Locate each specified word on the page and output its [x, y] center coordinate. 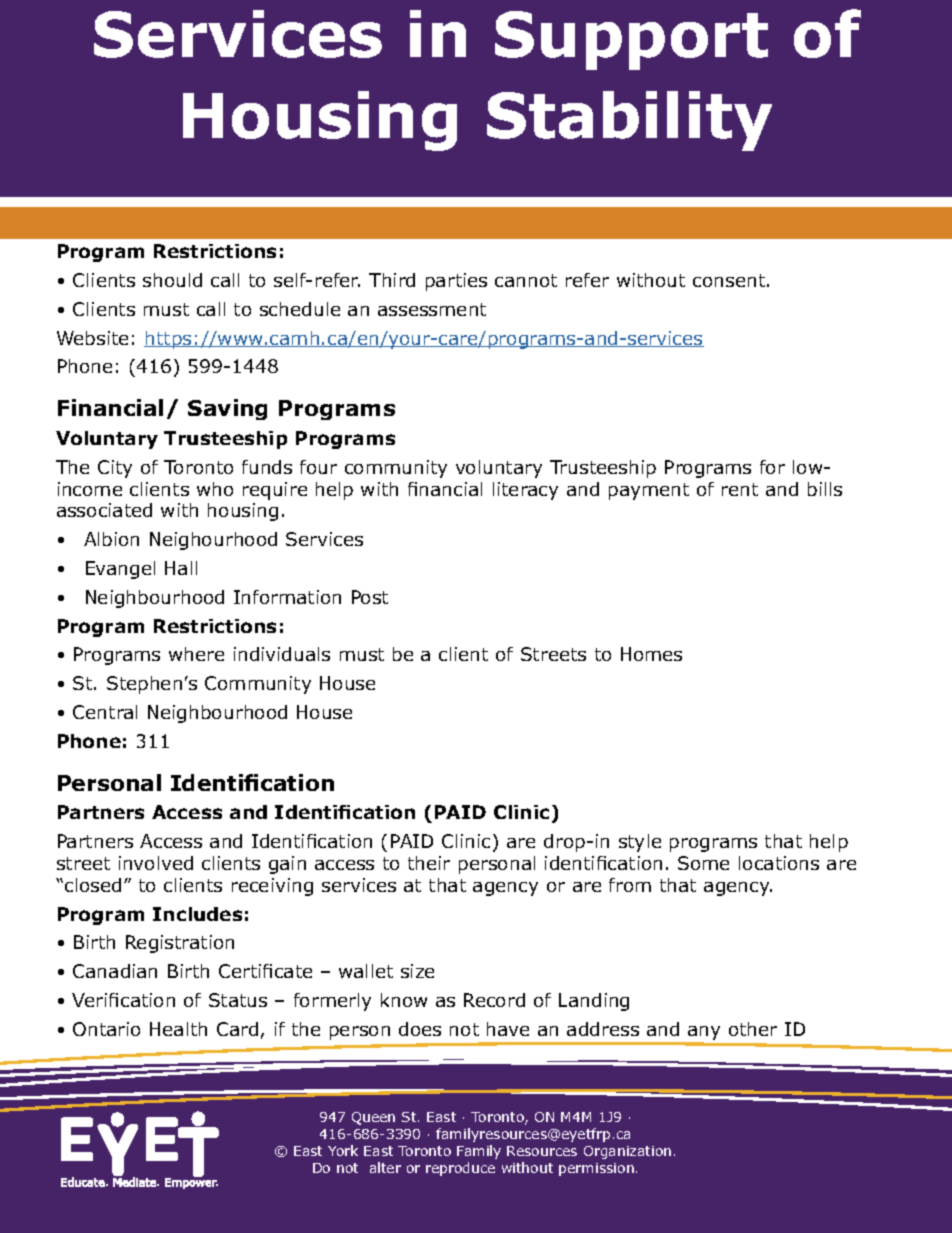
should [172, 280]
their [429, 863]
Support [631, 40]
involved [156, 863]
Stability [629, 121]
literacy [525, 491]
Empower [191, 1182]
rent [740, 489]
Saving [227, 409]
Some [703, 863]
